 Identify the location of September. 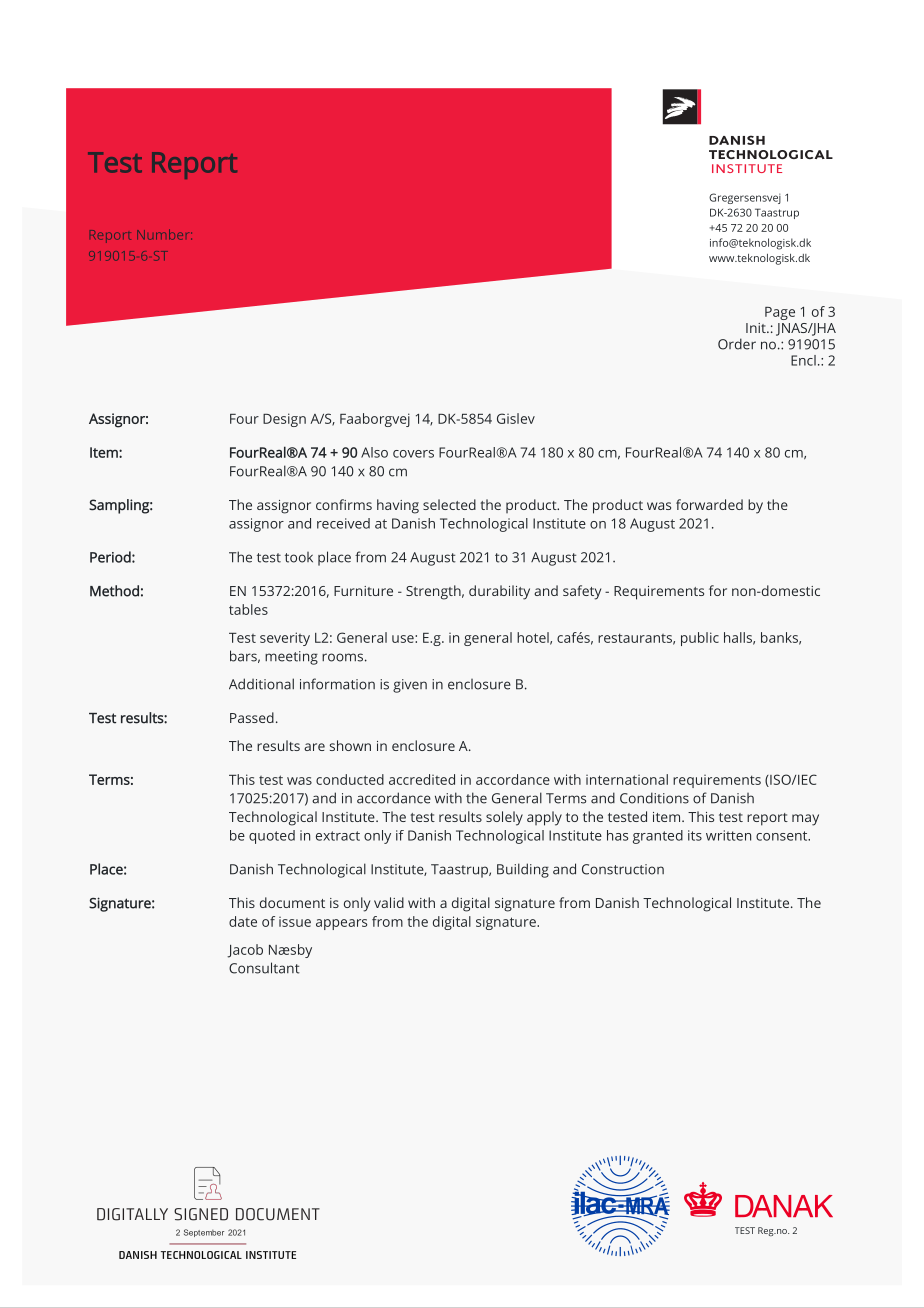
(204, 1233).
